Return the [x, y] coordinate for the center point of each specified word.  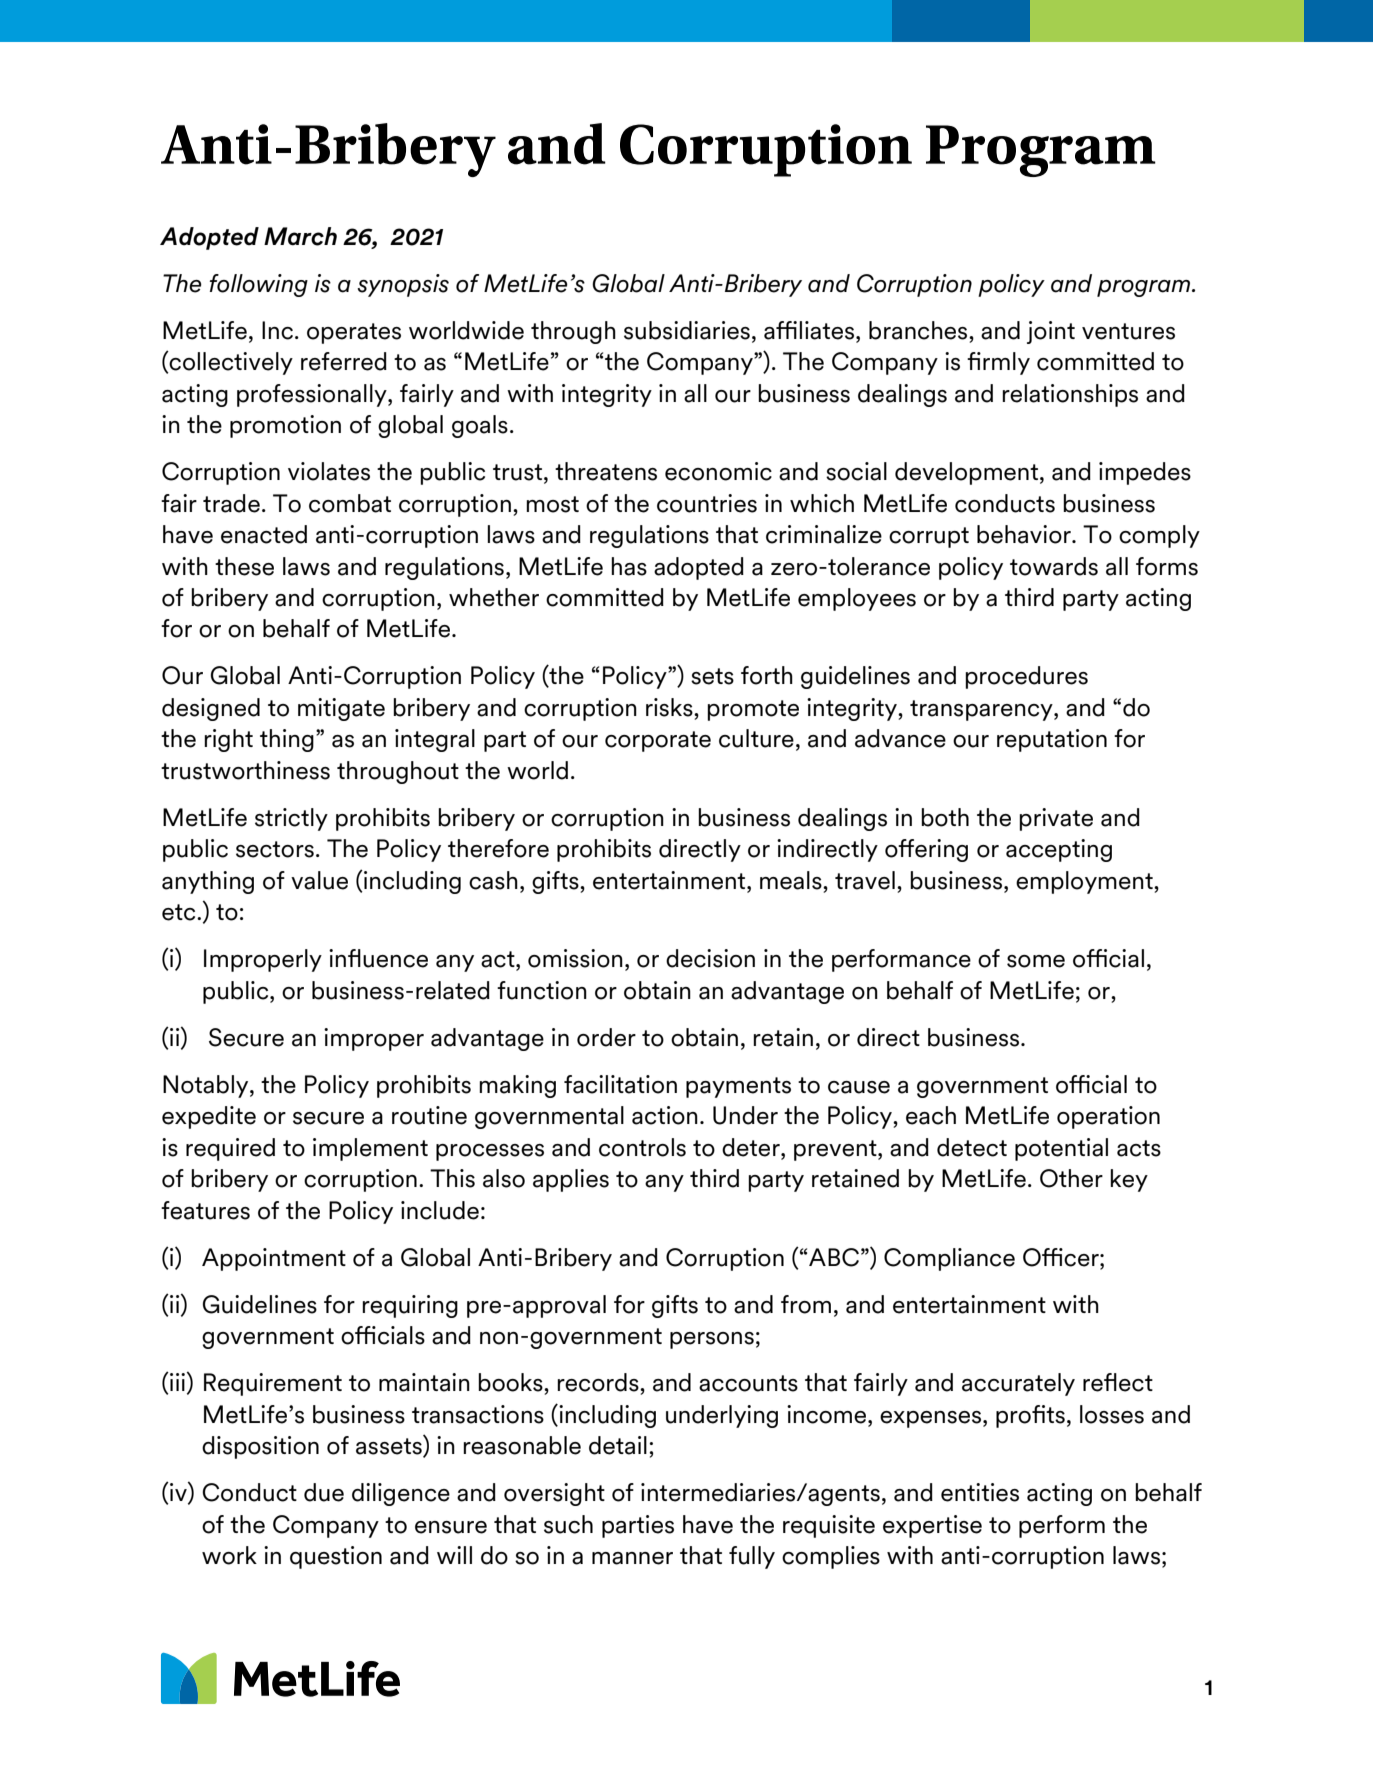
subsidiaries [687, 330]
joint [1051, 332]
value [319, 880]
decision [710, 958]
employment [1085, 882]
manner [632, 1558]
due [324, 1492]
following [259, 285]
